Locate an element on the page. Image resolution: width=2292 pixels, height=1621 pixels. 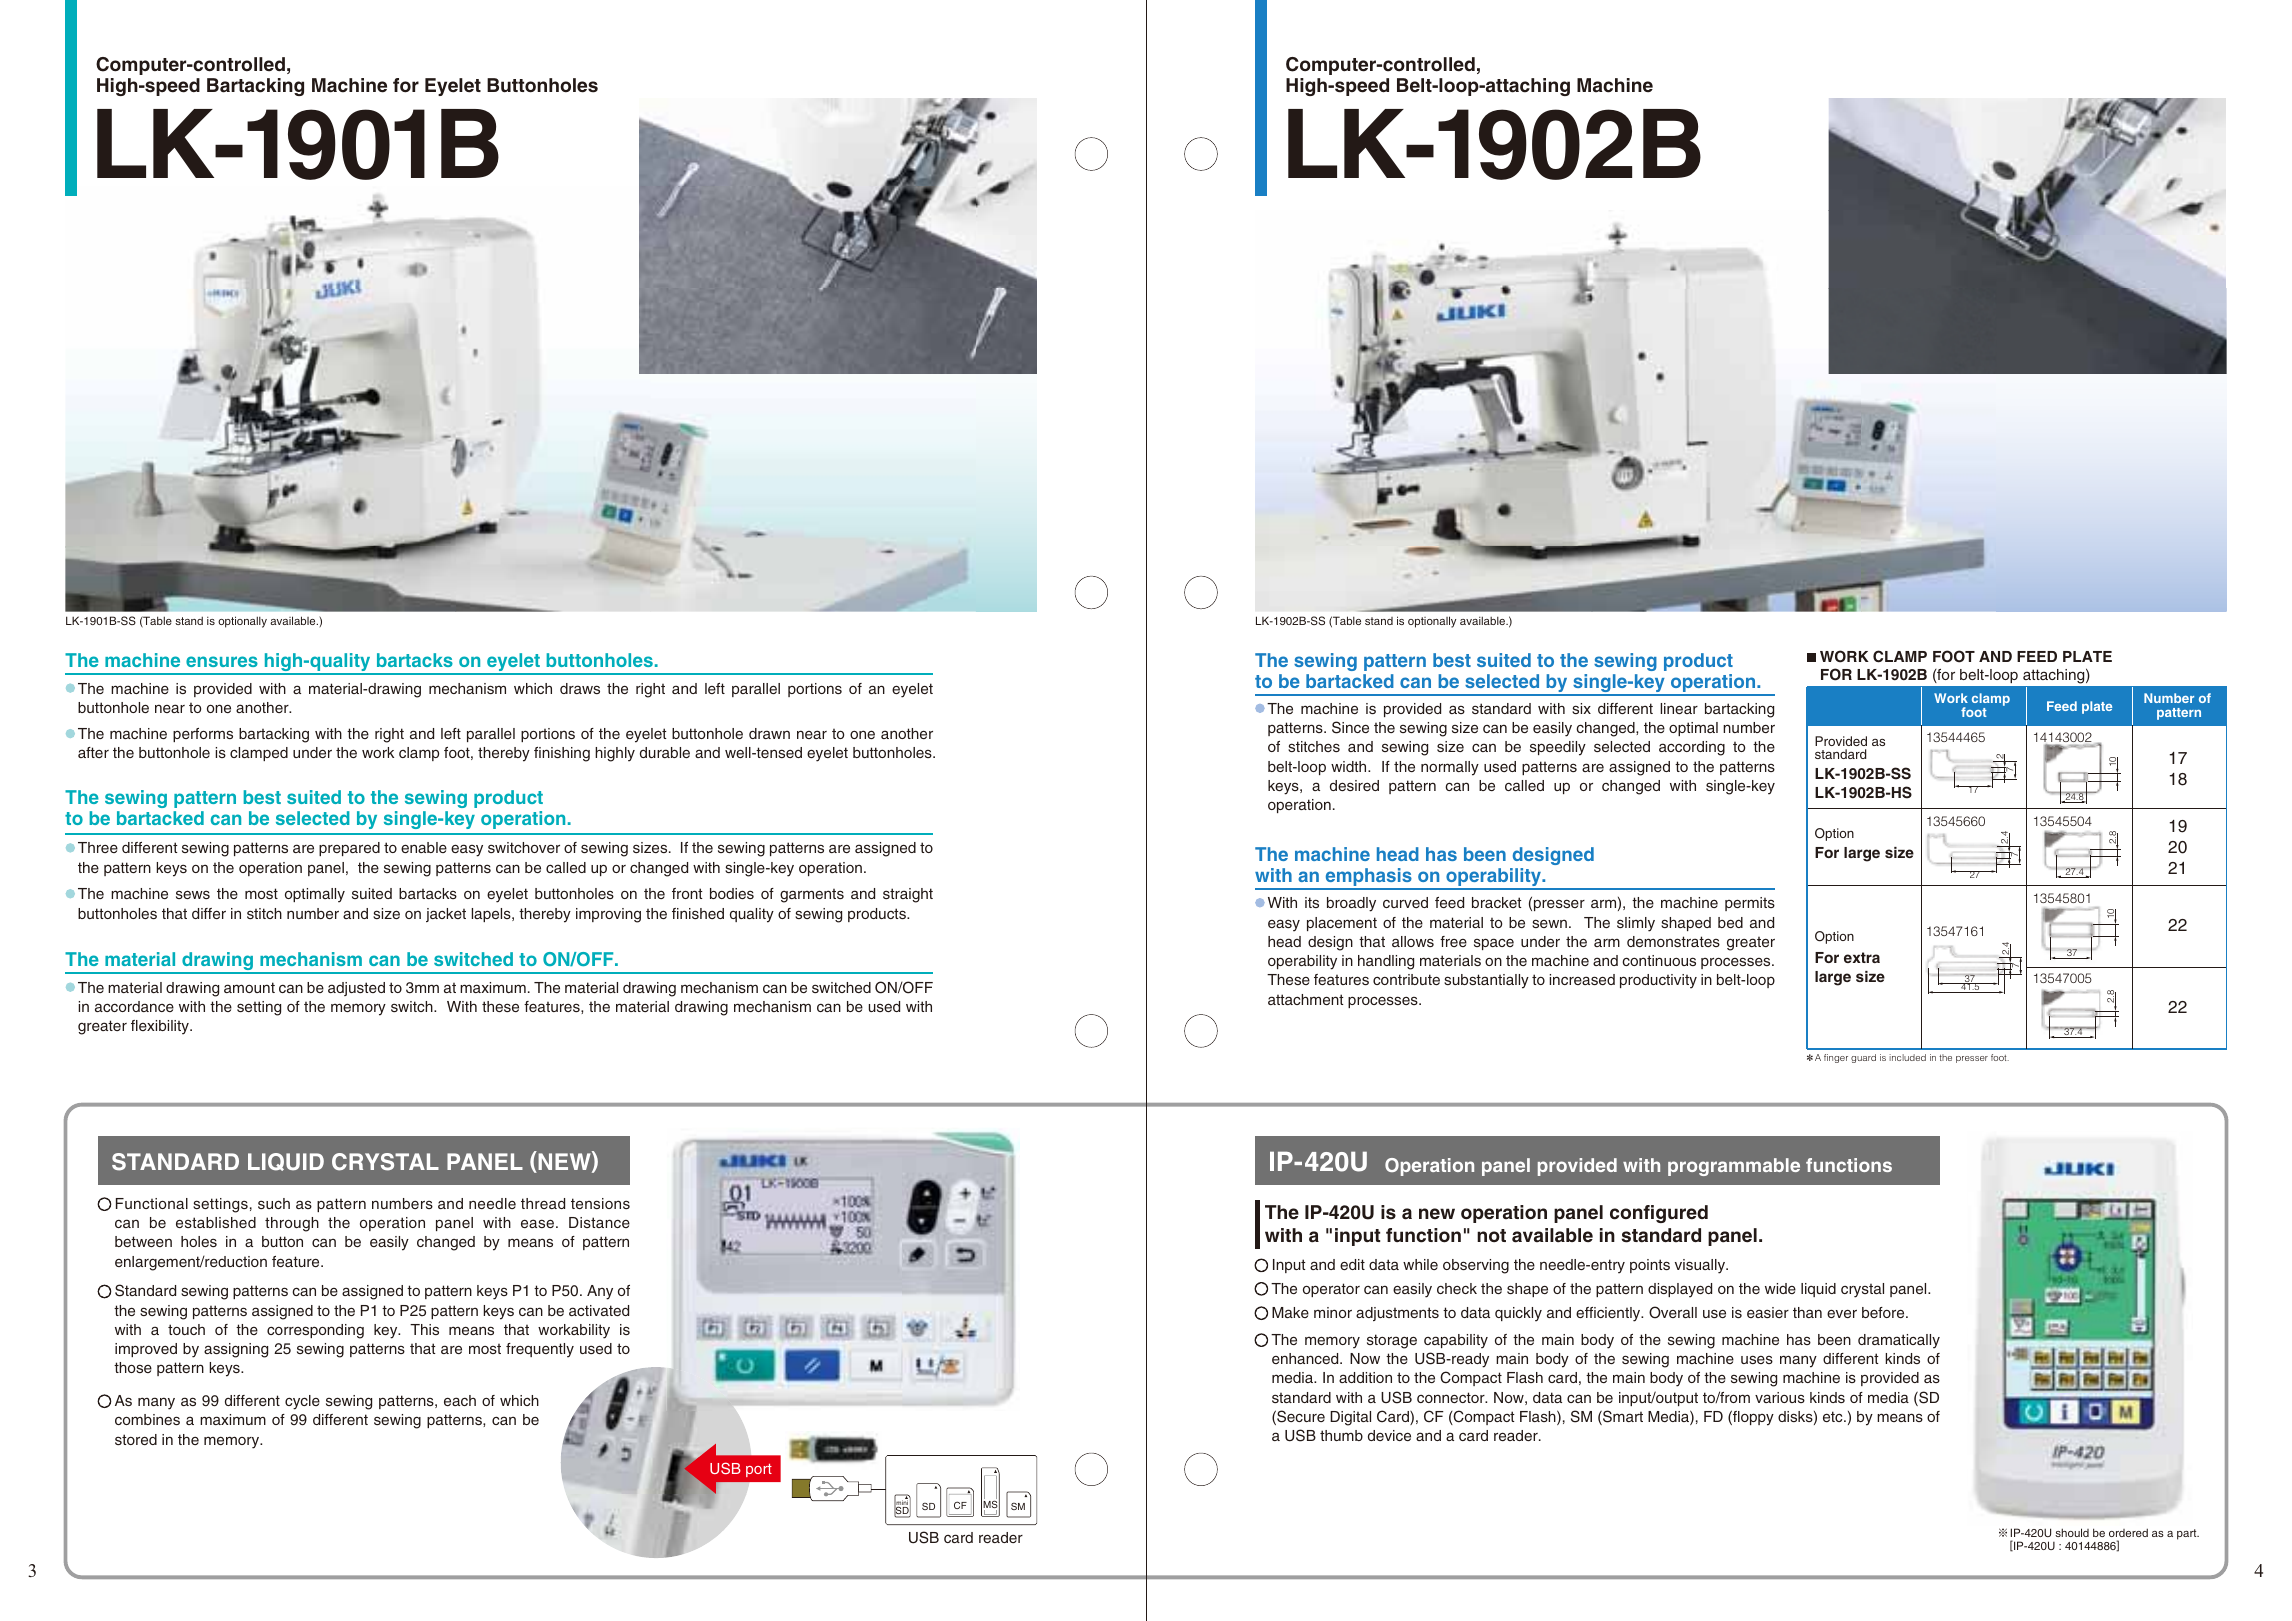
ensures is located at coordinates (222, 661).
